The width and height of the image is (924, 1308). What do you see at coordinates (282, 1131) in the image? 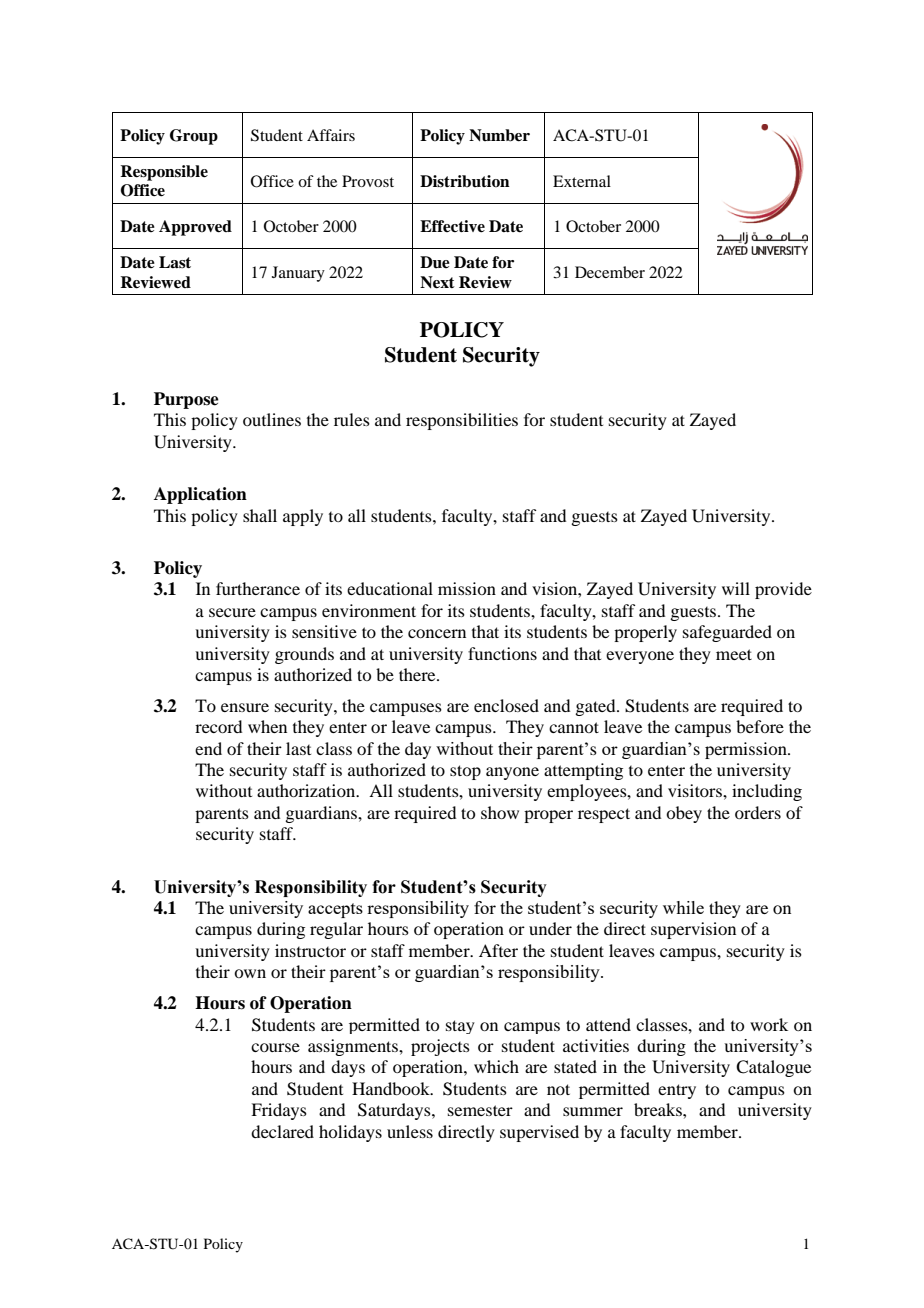
I see `declared` at bounding box center [282, 1131].
